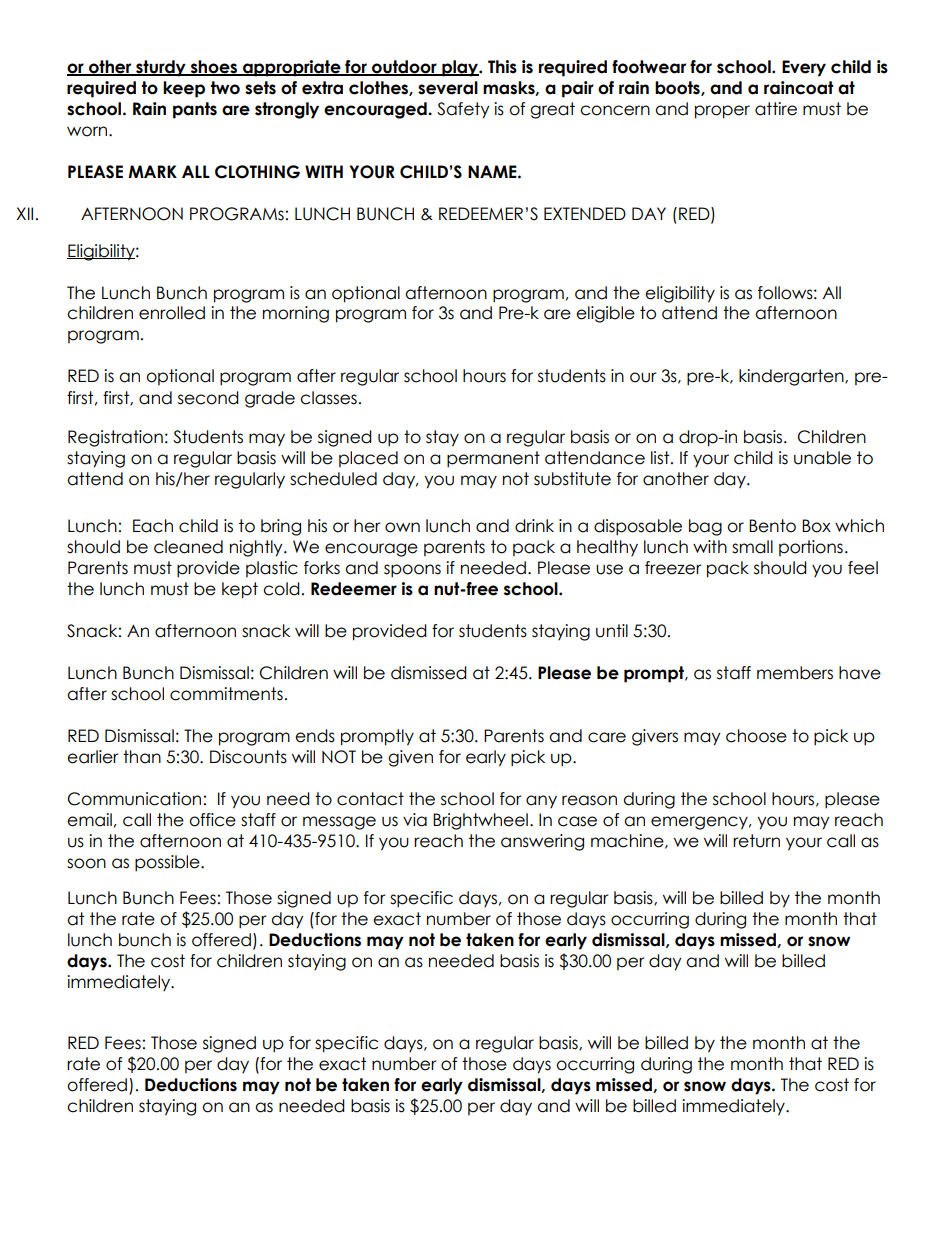  What do you see at coordinates (493, 459) in the screenshot?
I see `permanent` at bounding box center [493, 459].
